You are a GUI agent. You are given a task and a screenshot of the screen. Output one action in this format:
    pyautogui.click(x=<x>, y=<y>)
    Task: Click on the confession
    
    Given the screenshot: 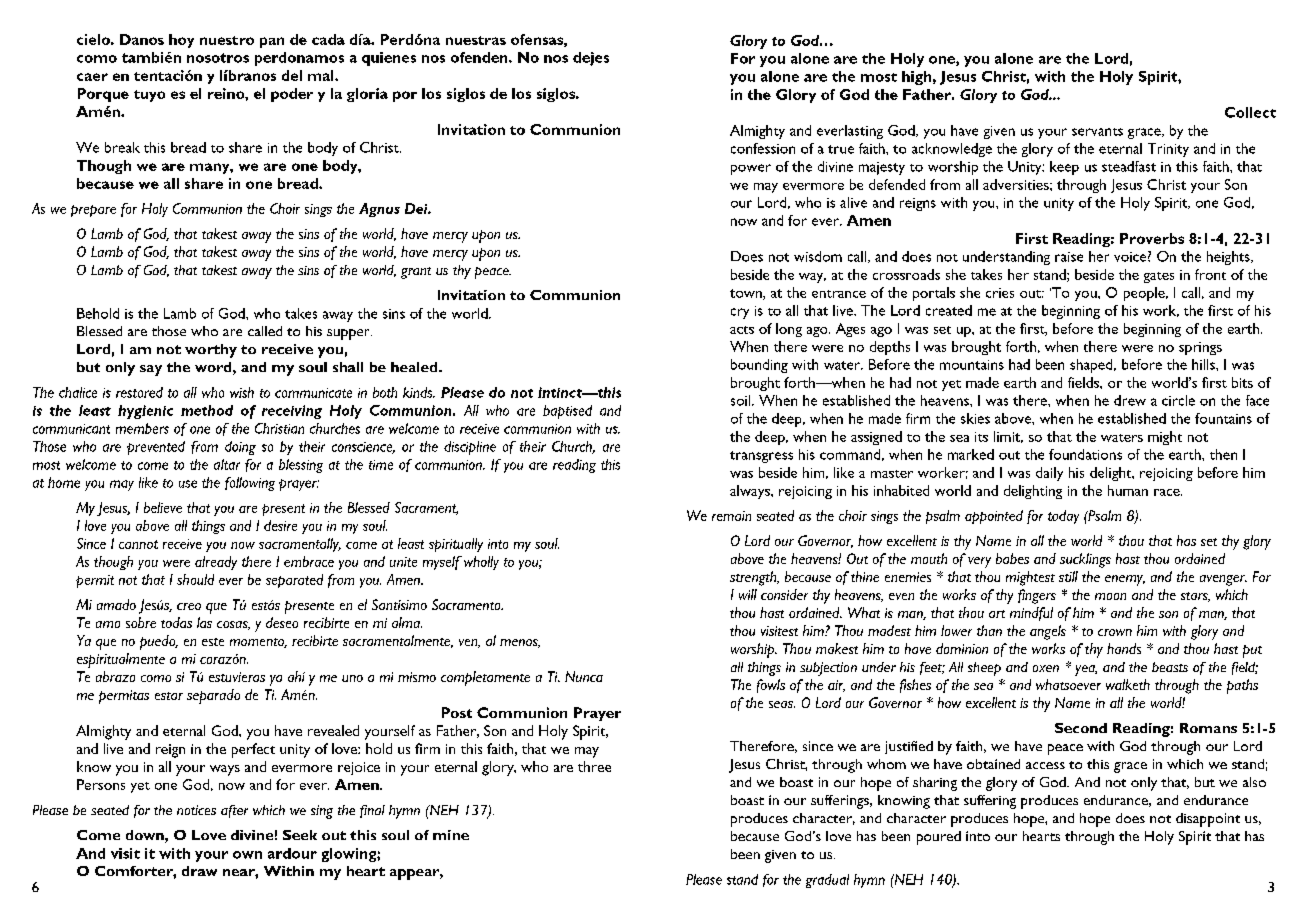 What is the action you would take?
    pyautogui.click(x=763, y=148)
